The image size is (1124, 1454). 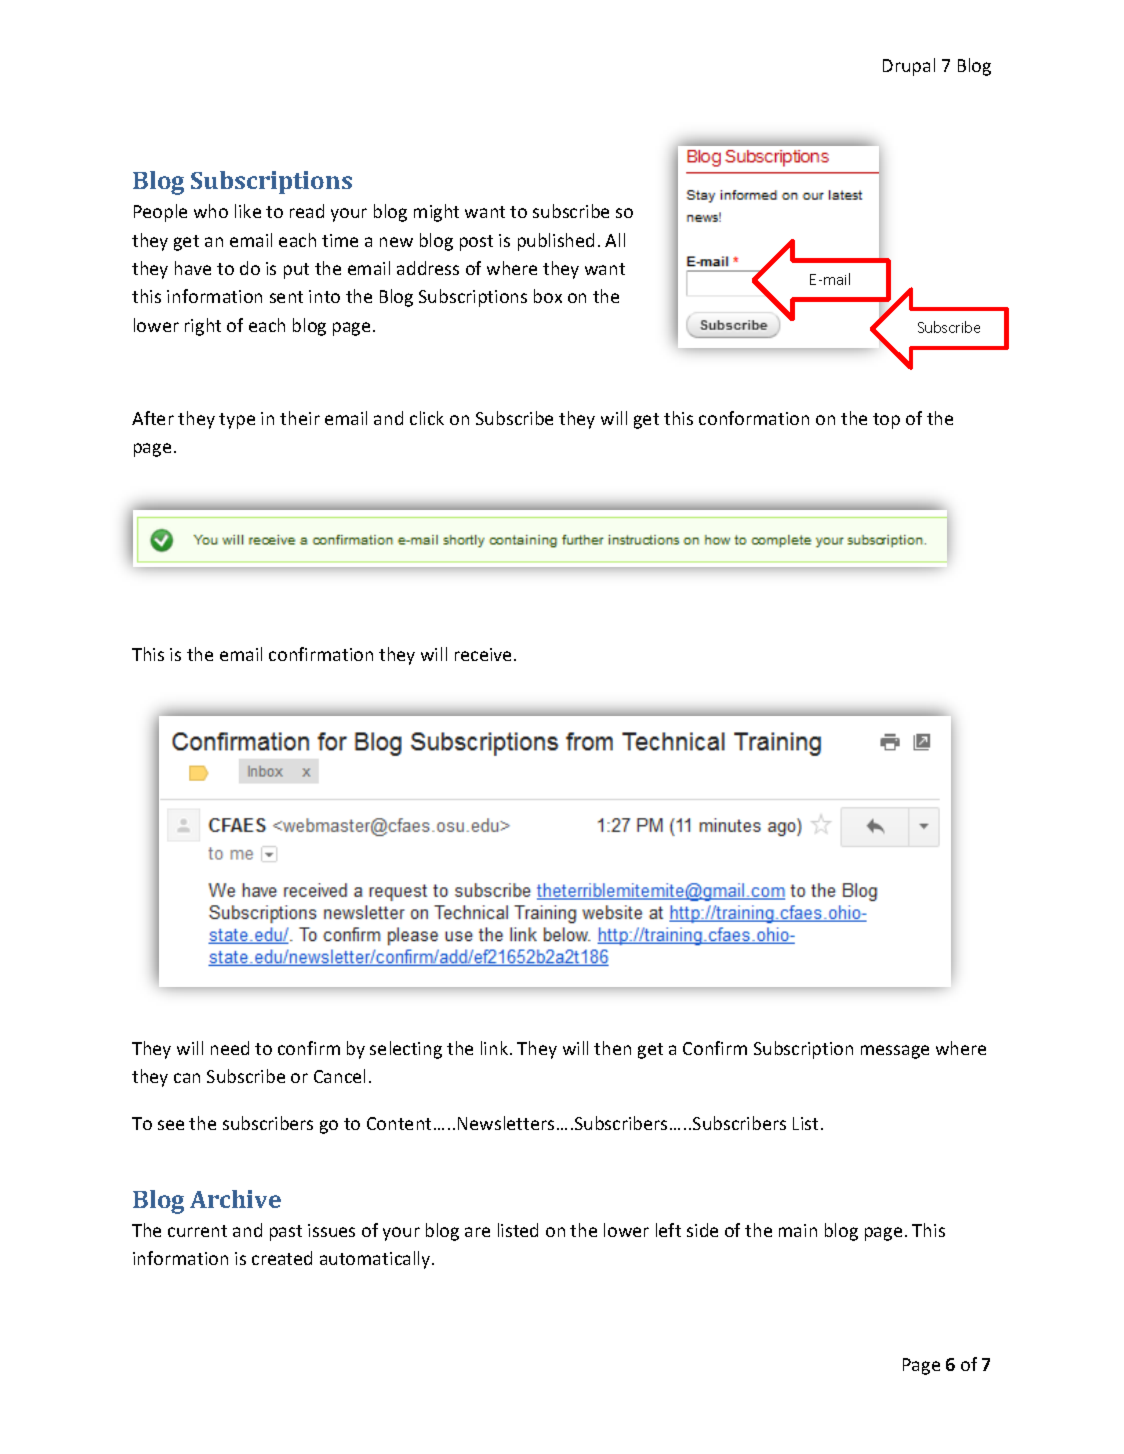 I want to click on Drupal, so click(x=909, y=67).
